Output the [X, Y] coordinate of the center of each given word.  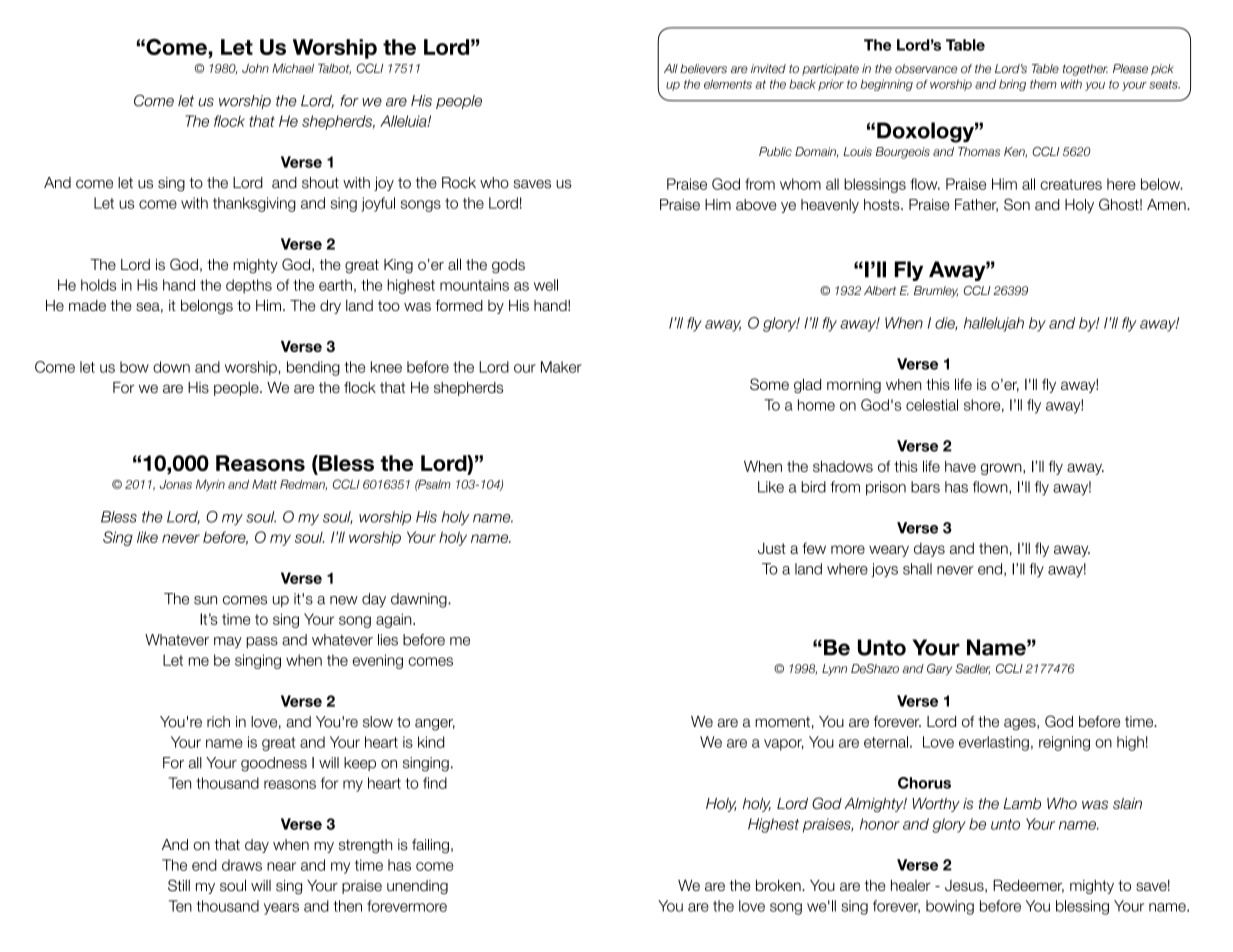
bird [813, 487]
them [1043, 84]
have [960, 466]
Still [179, 885]
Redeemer [1028, 886]
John [255, 68]
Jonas [176, 484]
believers [703, 68]
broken [779, 885]
